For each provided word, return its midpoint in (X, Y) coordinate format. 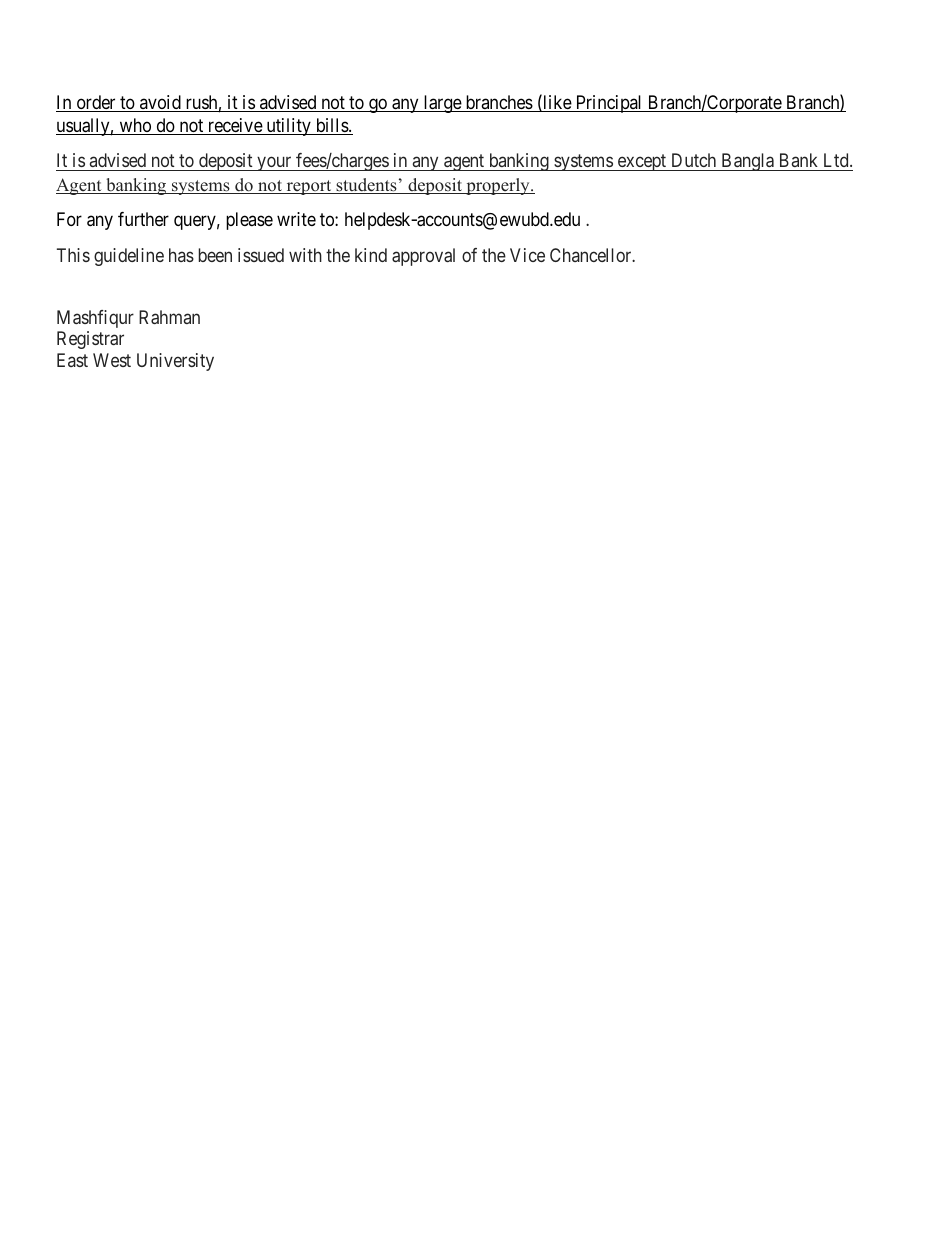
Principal (609, 104)
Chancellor (592, 255)
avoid (160, 103)
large (442, 104)
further (143, 219)
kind (371, 255)
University (175, 362)
